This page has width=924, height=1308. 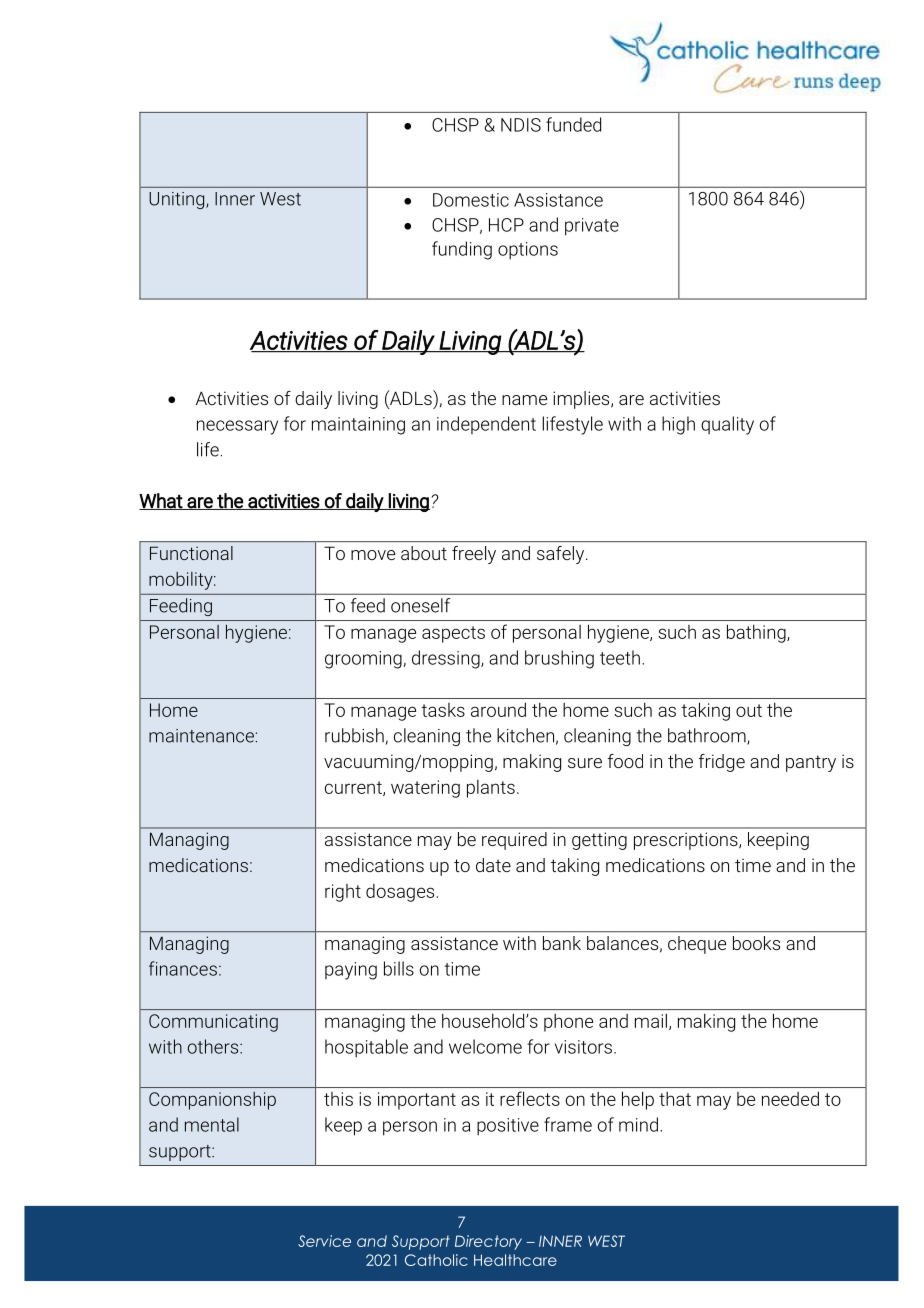 What do you see at coordinates (727, 425) in the page?
I see `quality` at bounding box center [727, 425].
